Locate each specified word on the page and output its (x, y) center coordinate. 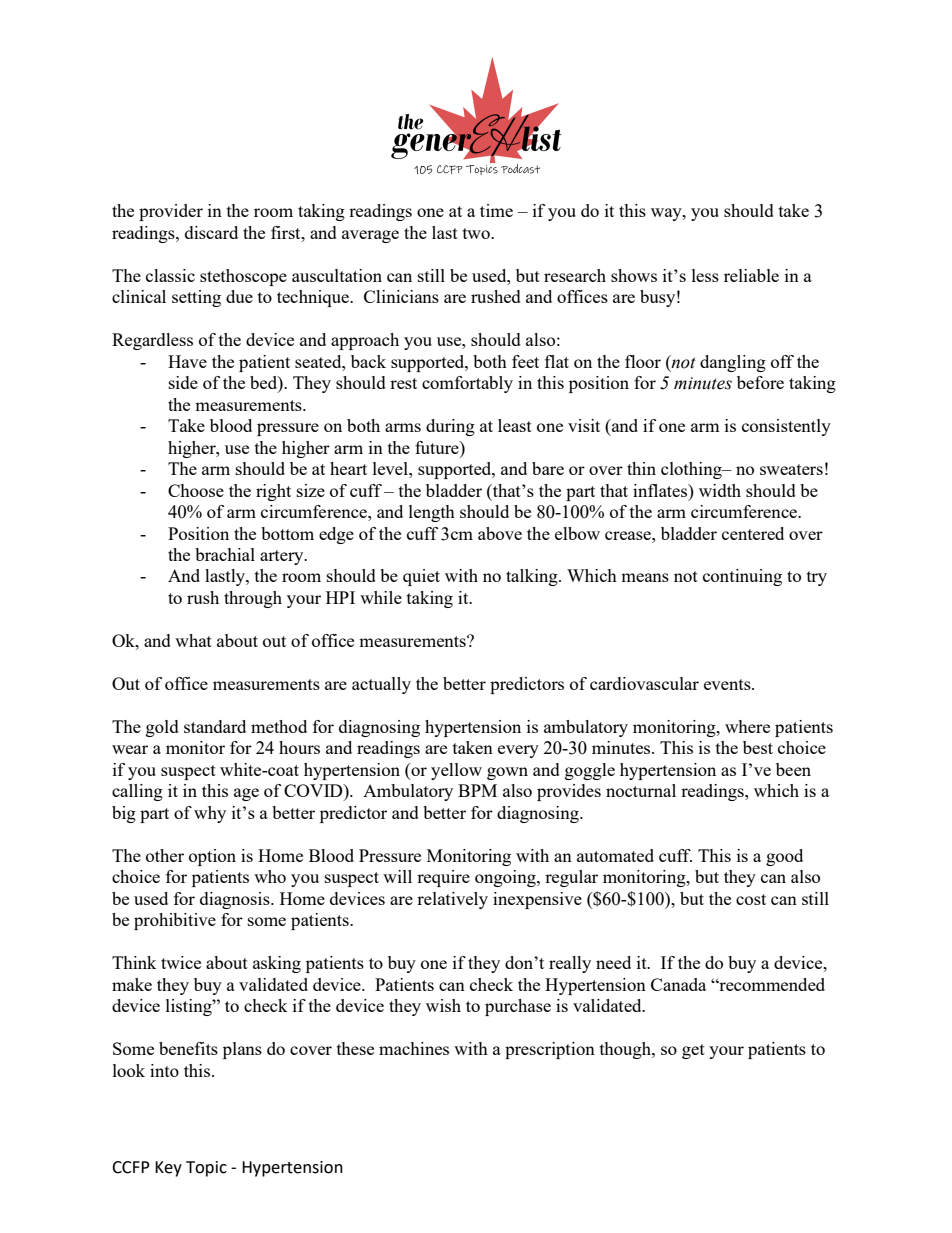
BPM (477, 790)
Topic (206, 1169)
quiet (421, 577)
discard (211, 232)
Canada (678, 984)
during (450, 427)
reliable (751, 275)
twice (181, 962)
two (477, 233)
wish (443, 1005)
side (183, 382)
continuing (742, 577)
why (210, 814)
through (253, 599)
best (758, 747)
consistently (786, 427)
